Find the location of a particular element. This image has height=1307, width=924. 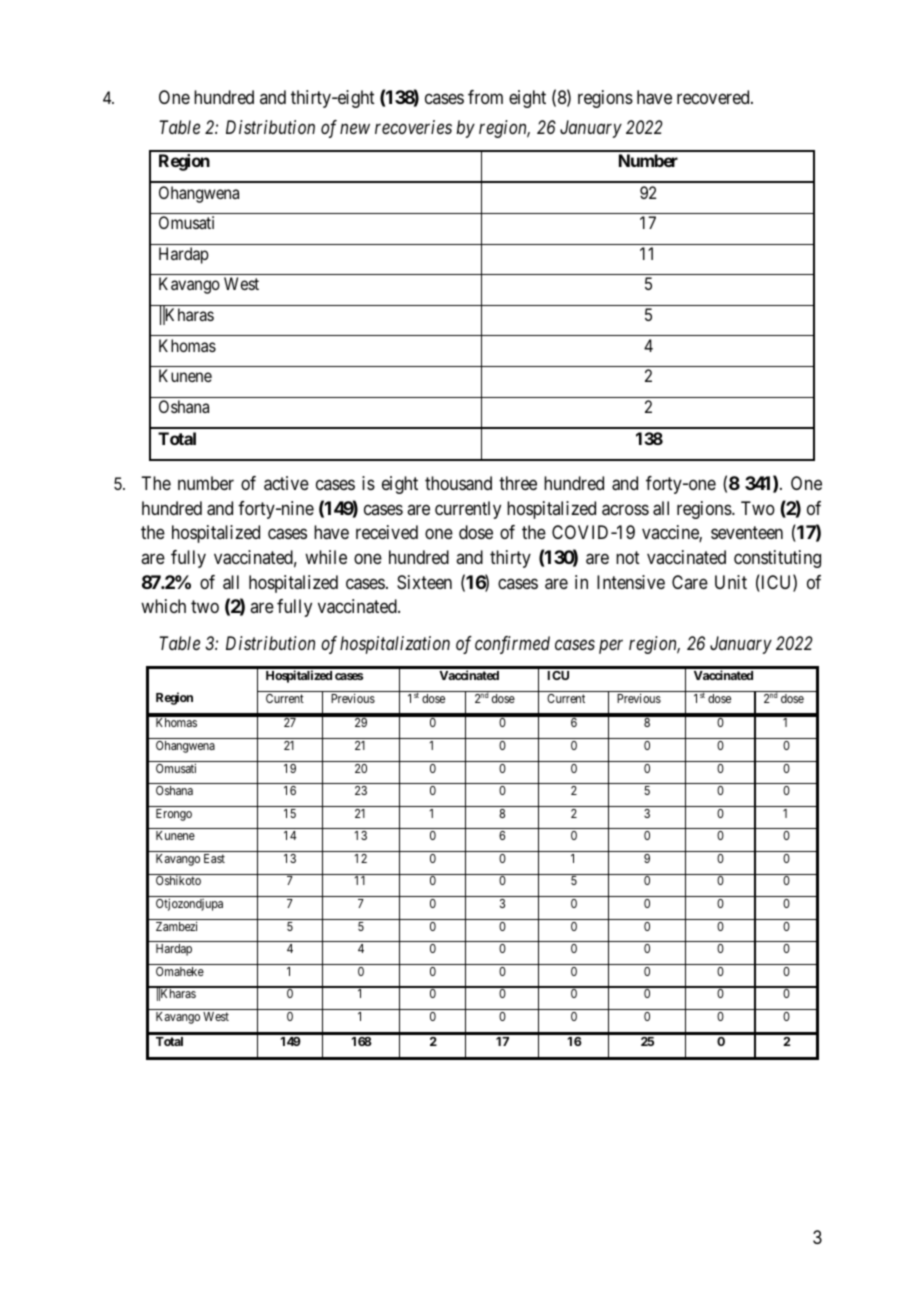

active is located at coordinates (286, 483).
